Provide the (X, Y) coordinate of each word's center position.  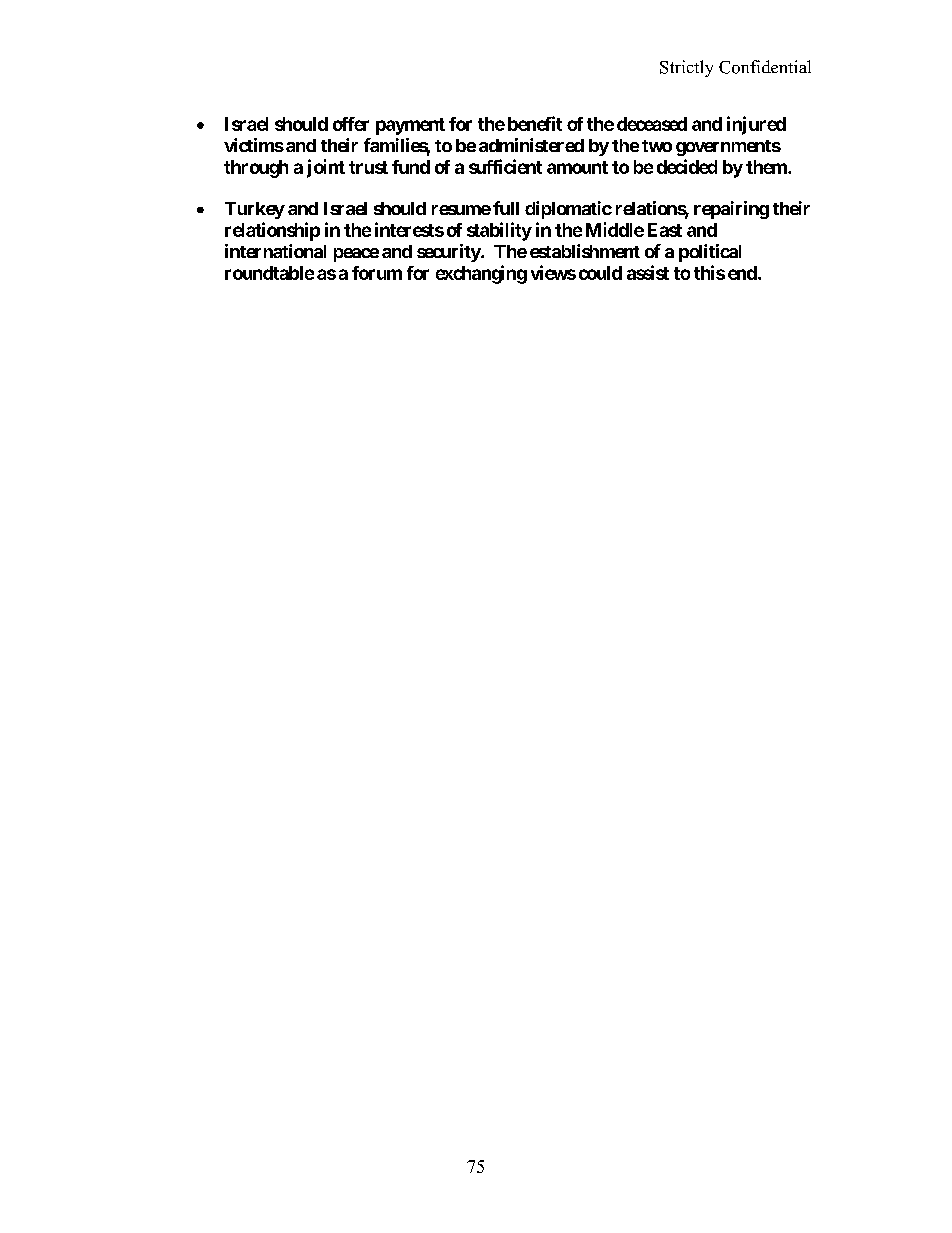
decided (687, 166)
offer (351, 124)
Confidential (765, 67)
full (506, 208)
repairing (731, 210)
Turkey (255, 210)
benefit (535, 123)
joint (326, 168)
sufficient (505, 166)
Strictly (686, 68)
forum (377, 273)
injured (756, 125)
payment (410, 126)
